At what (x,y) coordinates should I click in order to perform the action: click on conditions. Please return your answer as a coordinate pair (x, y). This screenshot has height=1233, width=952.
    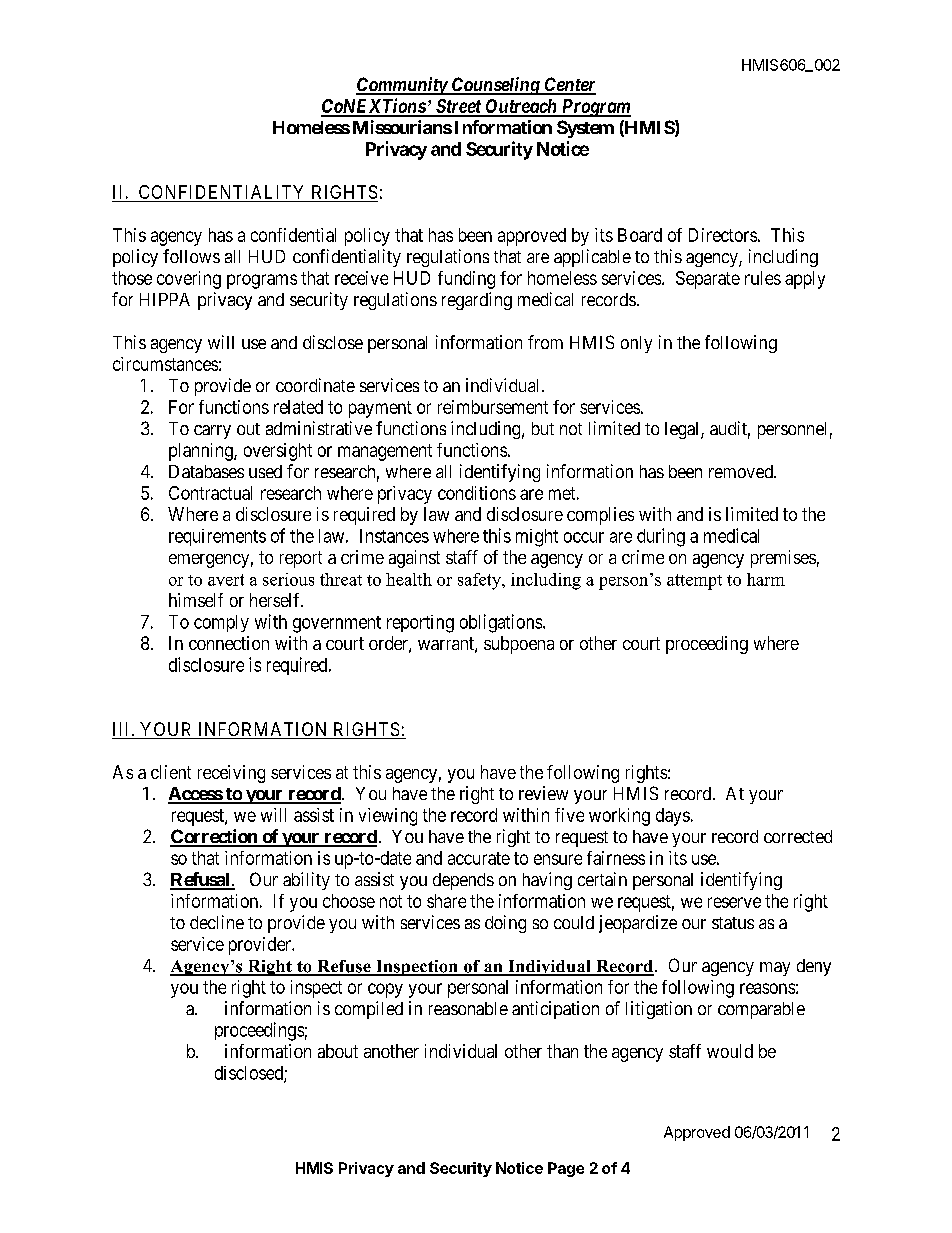
    Looking at the image, I should click on (477, 493).
